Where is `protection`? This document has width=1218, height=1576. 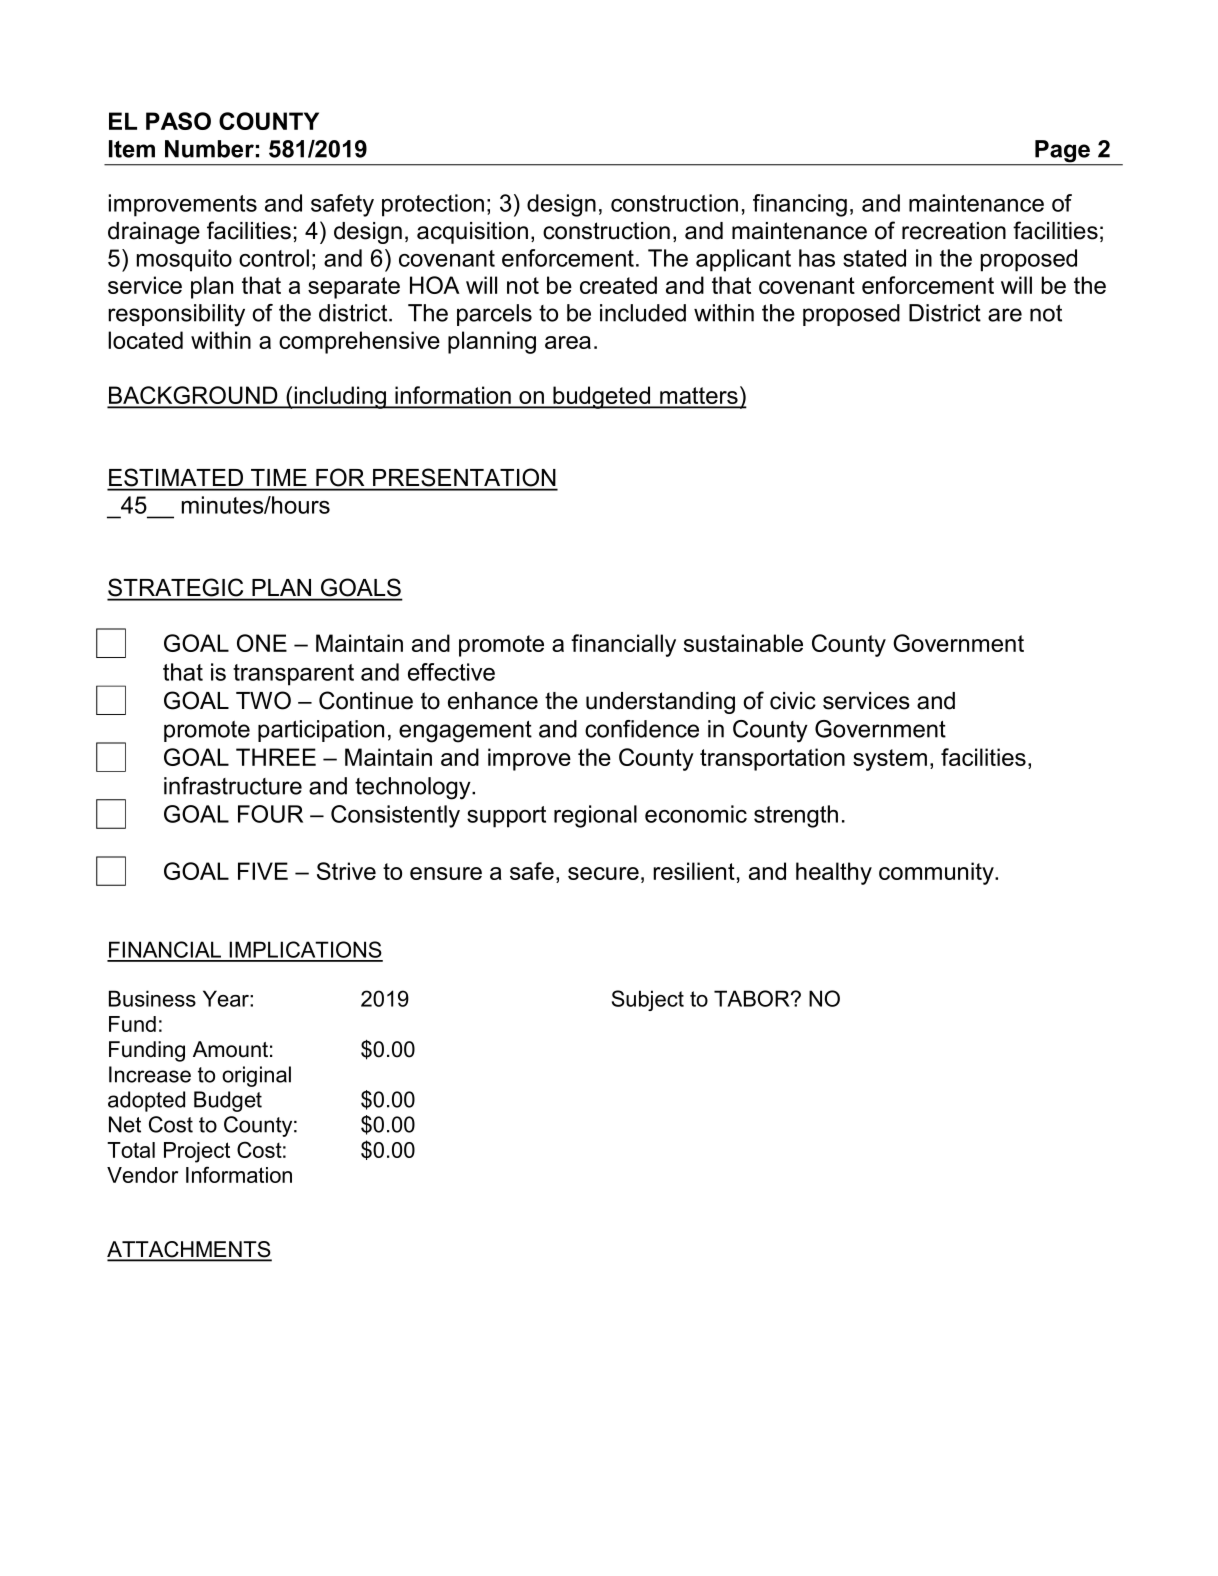 protection is located at coordinates (433, 205).
